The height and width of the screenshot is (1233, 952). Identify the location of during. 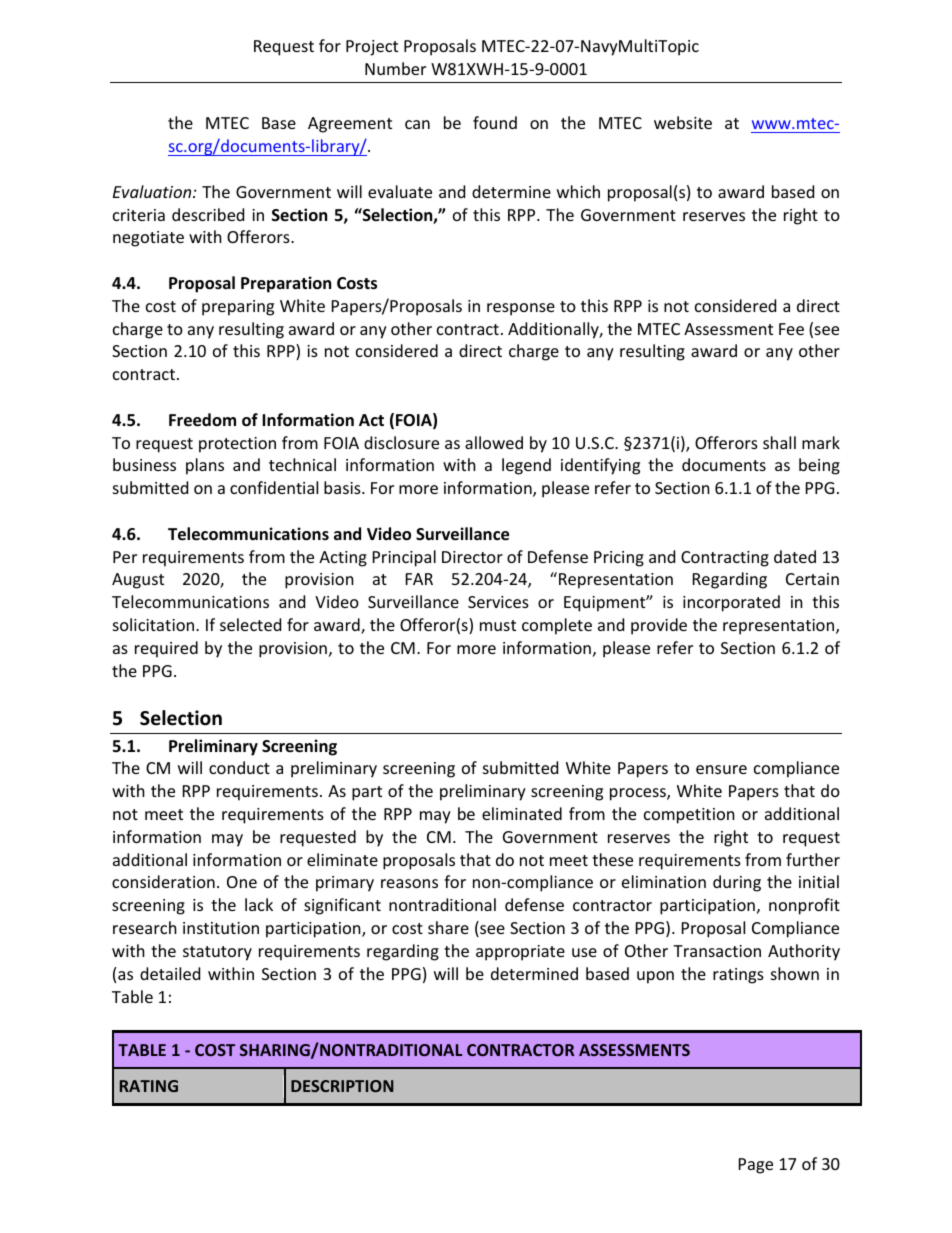
(737, 883).
